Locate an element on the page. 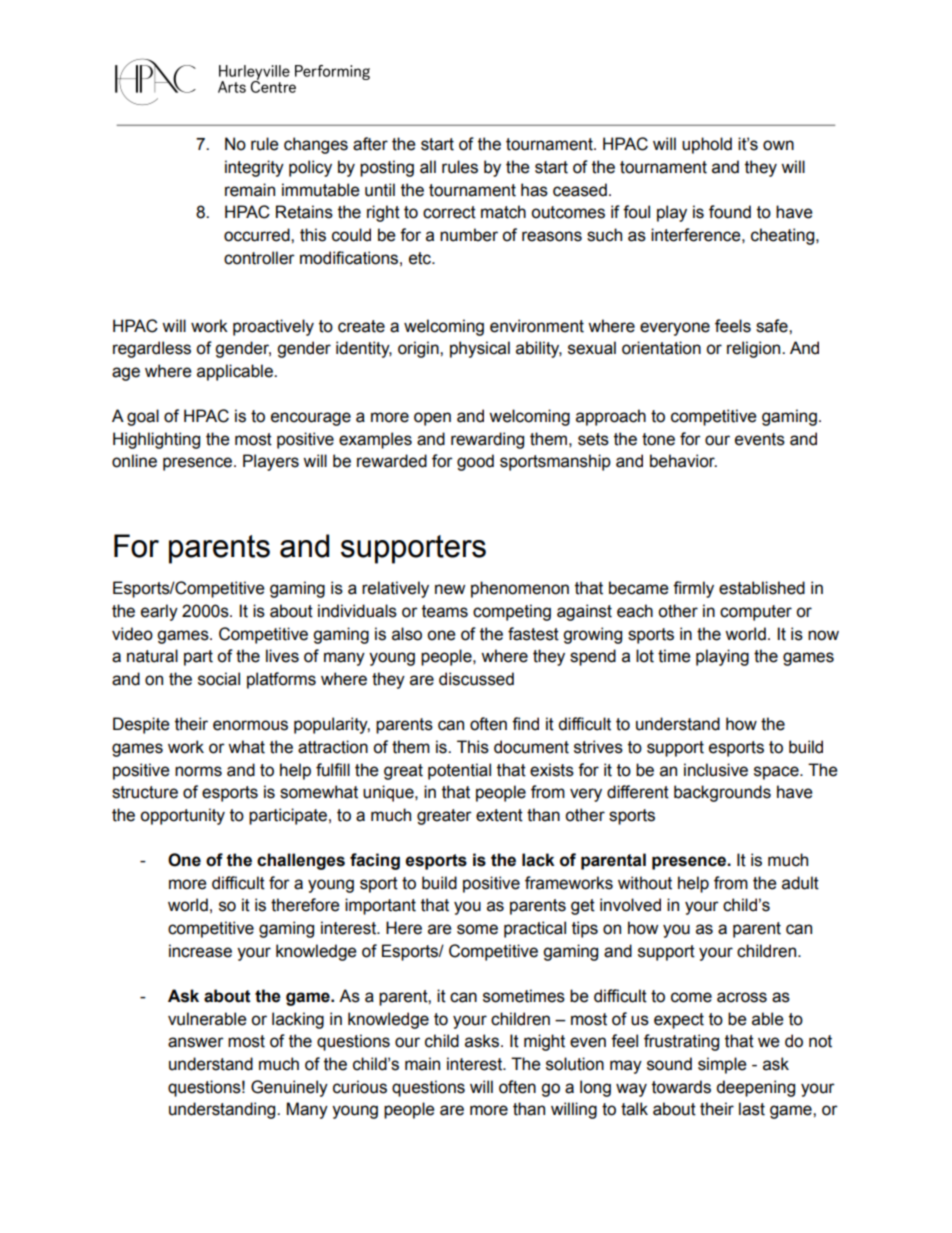  answer is located at coordinates (196, 1042).
